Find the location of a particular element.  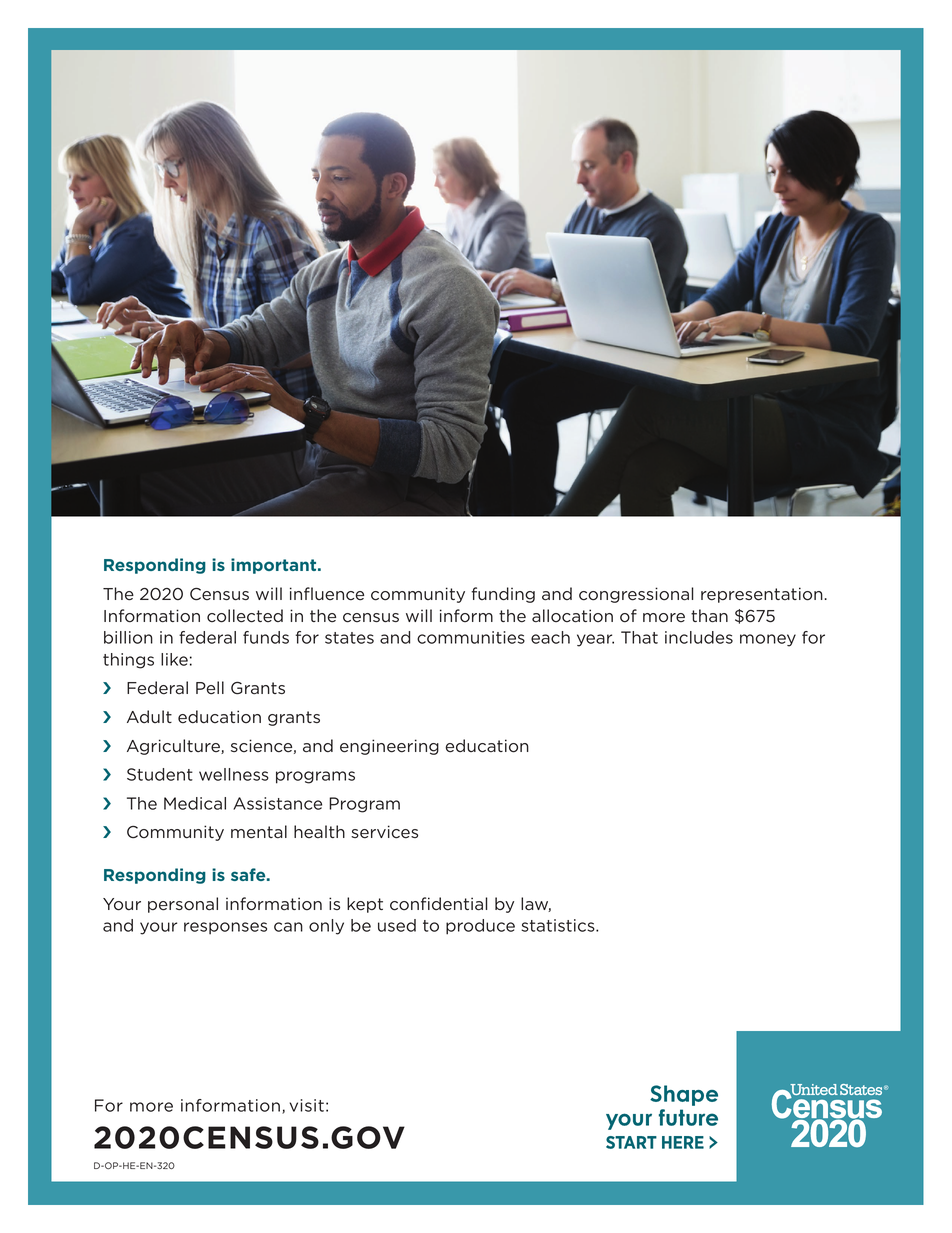

services is located at coordinates (384, 832).
